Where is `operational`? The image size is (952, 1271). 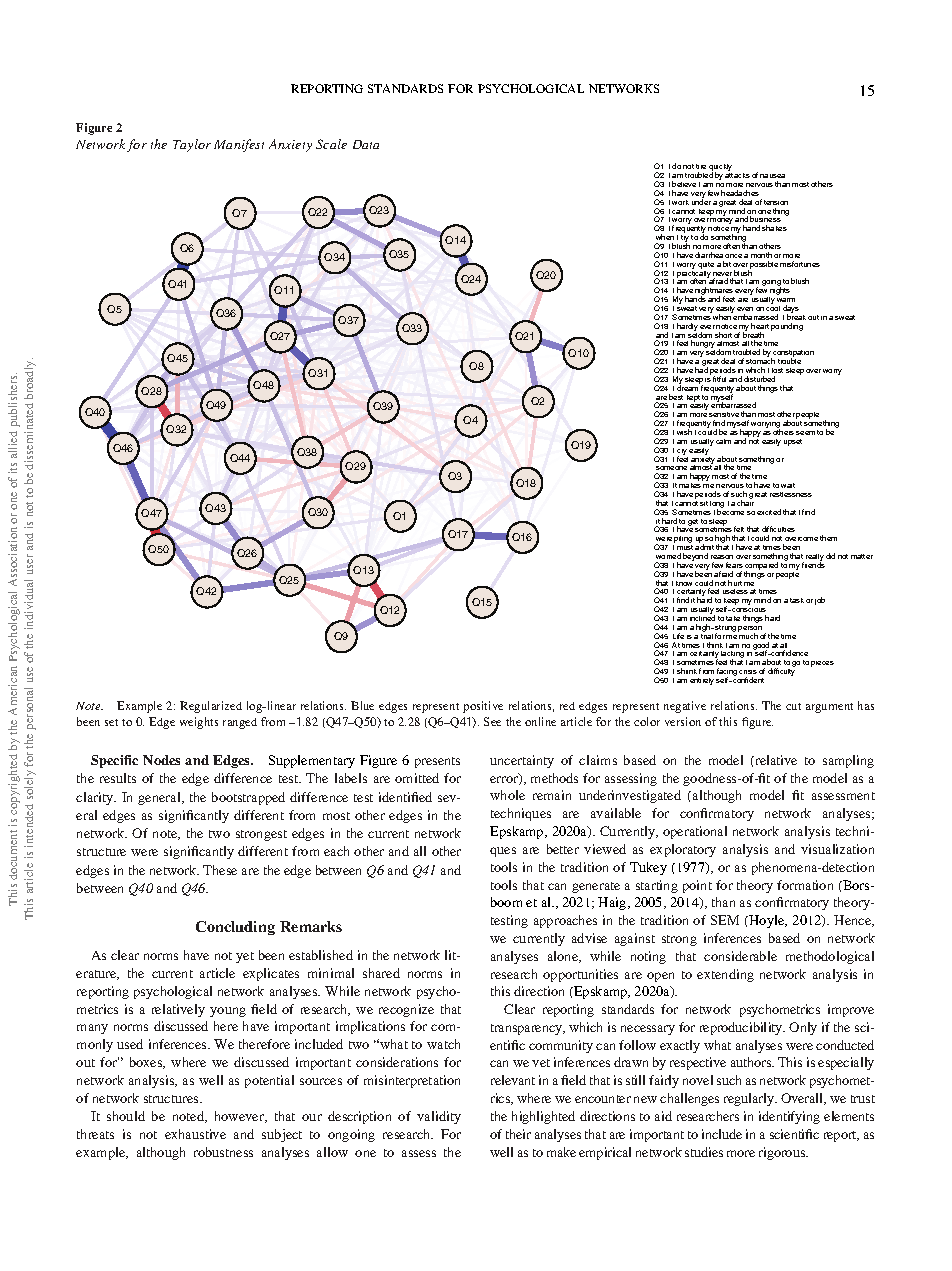
operational is located at coordinates (695, 832).
